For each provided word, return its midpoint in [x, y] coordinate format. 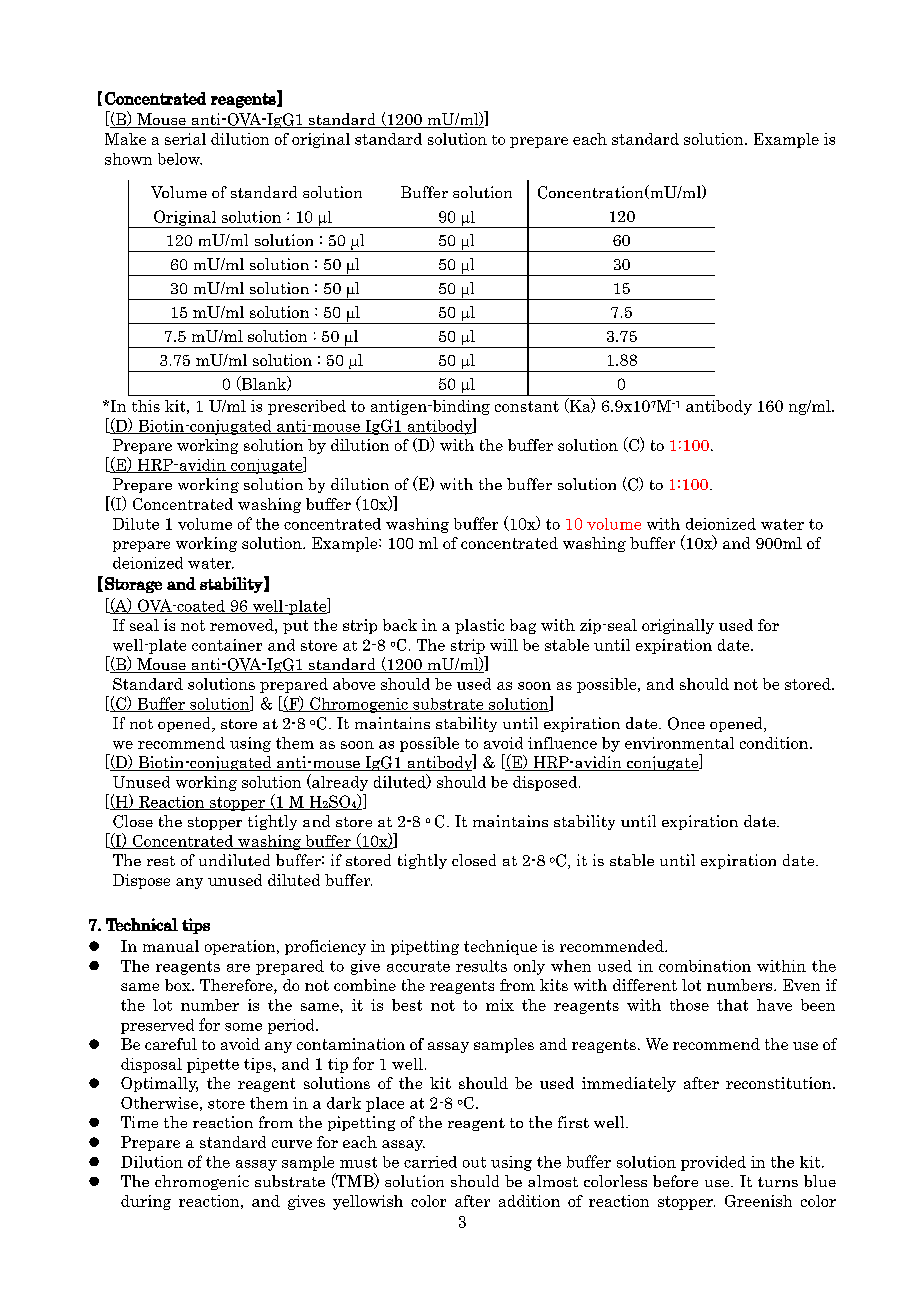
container [227, 645]
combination [705, 966]
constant [527, 406]
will [504, 645]
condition [775, 743]
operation [241, 947]
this [146, 406]
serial [185, 139]
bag [523, 626]
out [474, 1162]
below [180, 159]
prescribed [307, 407]
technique [500, 947]
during [146, 1202]
